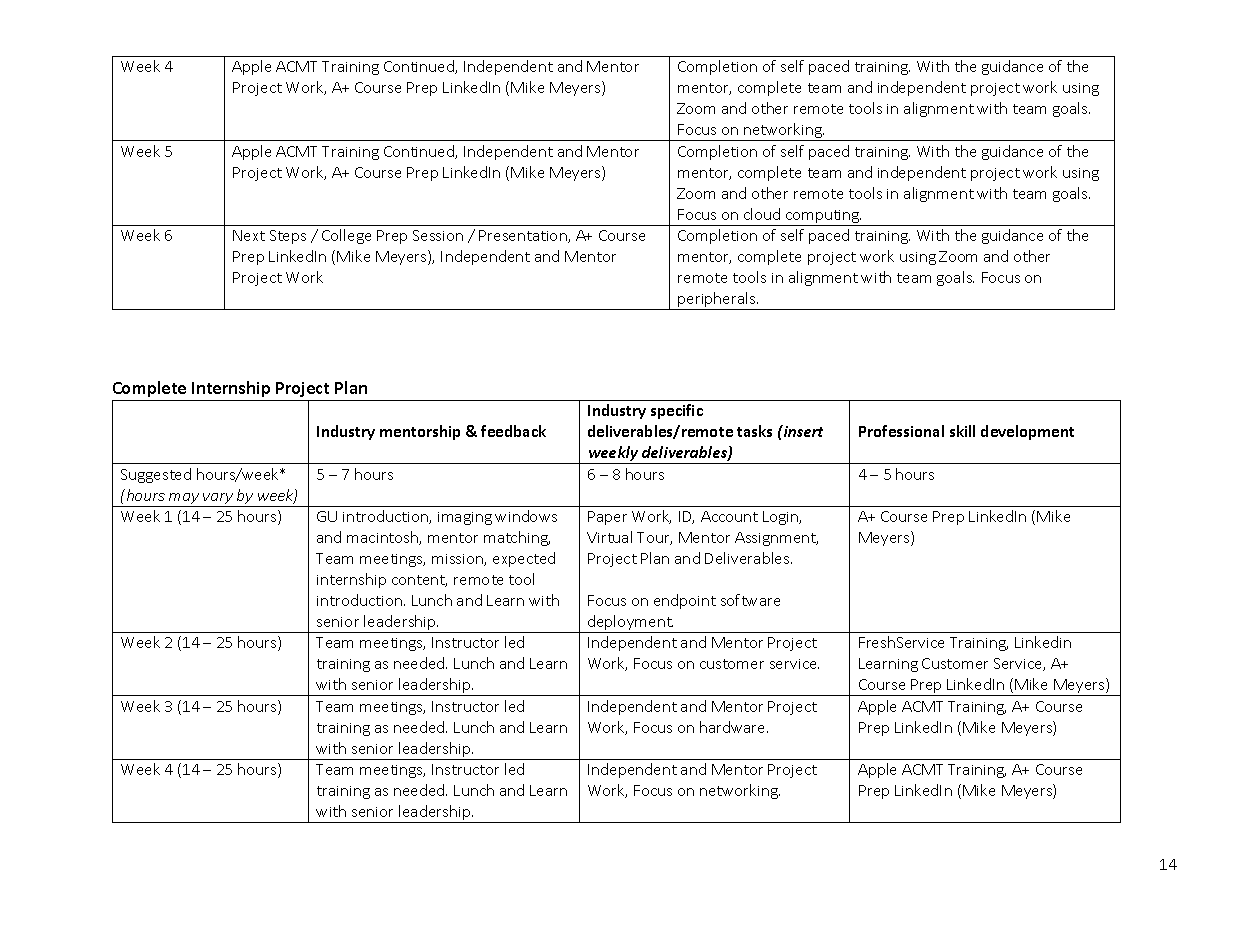 The image size is (1233, 952). What do you see at coordinates (654, 538) in the screenshot?
I see `Tour` at bounding box center [654, 538].
